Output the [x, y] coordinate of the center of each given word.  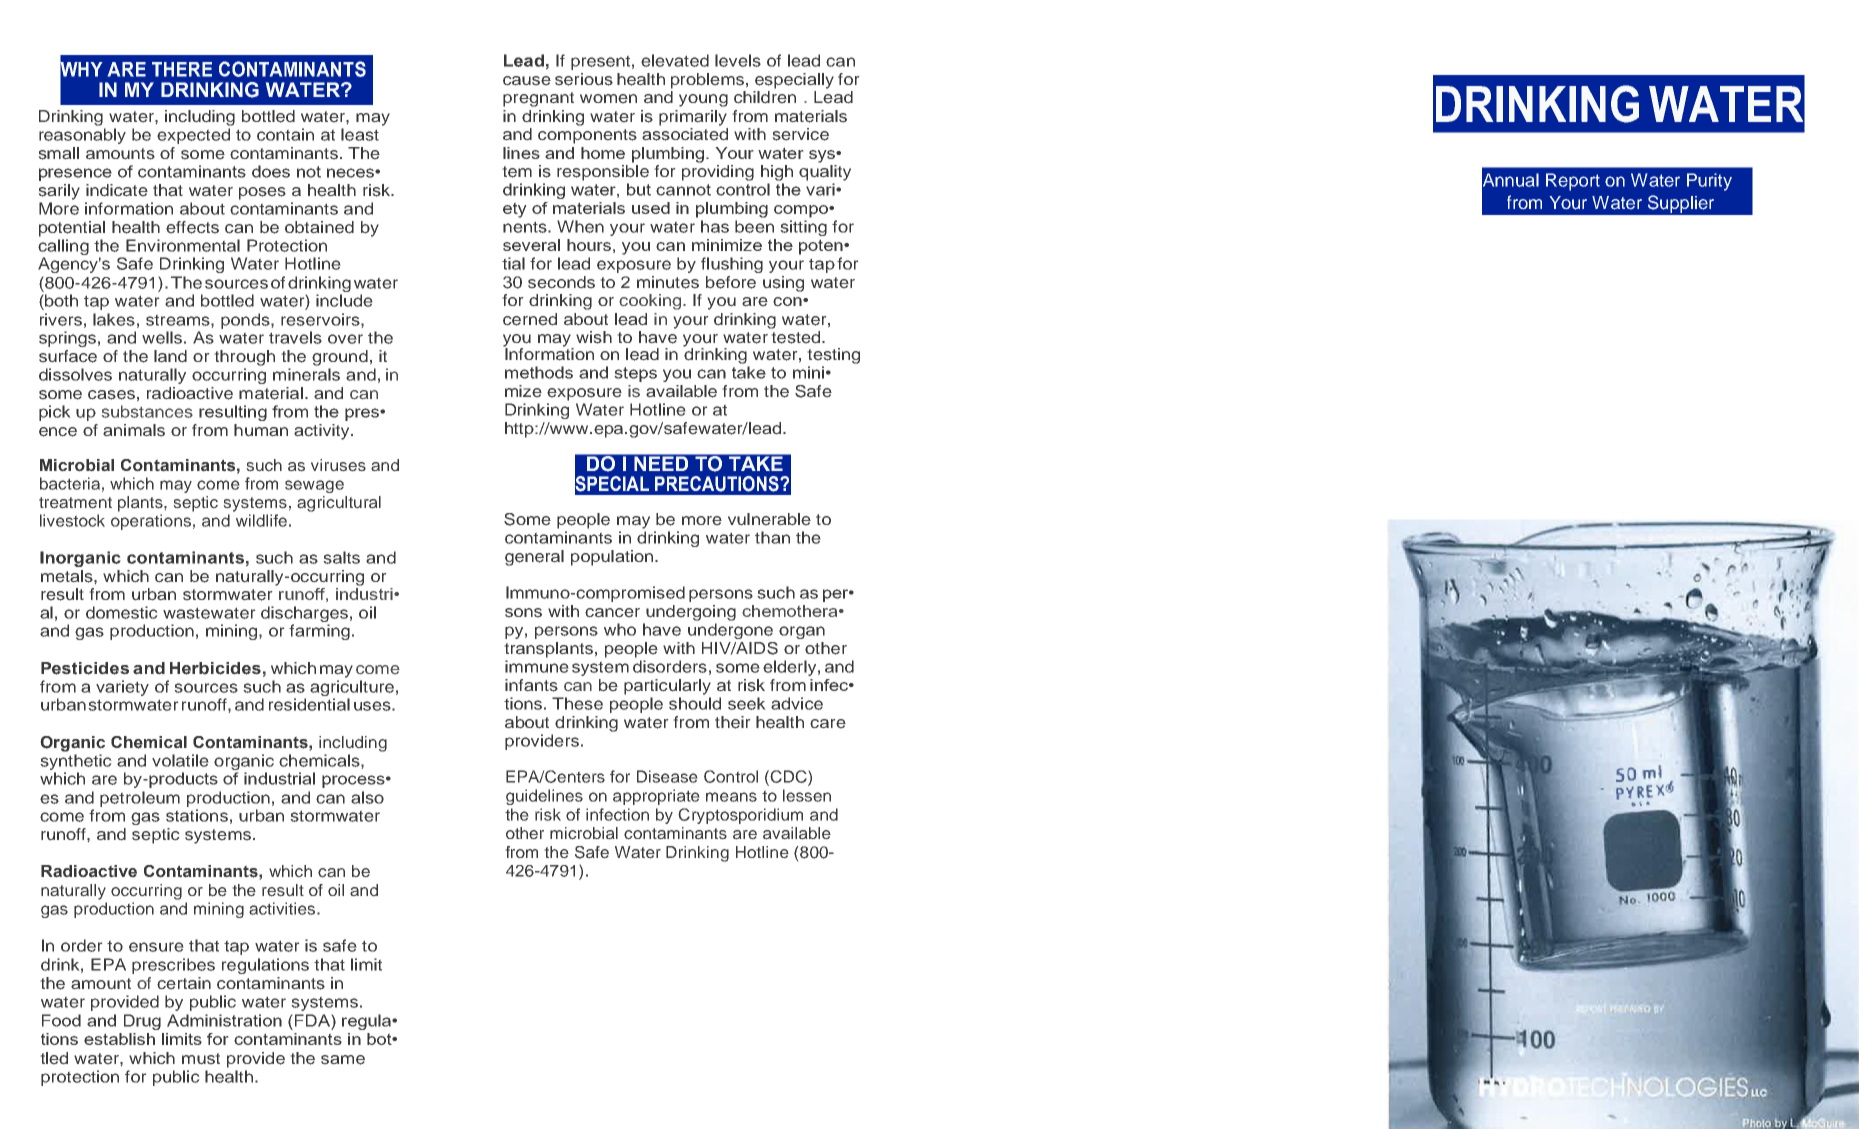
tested [797, 337]
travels [295, 337]
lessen [807, 795]
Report [1573, 182]
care [828, 724]
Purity [1709, 182]
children [765, 97]
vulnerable [769, 519]
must [201, 1059]
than [772, 537]
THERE [182, 69]
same [343, 1060]
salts [341, 557]
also [367, 797]
